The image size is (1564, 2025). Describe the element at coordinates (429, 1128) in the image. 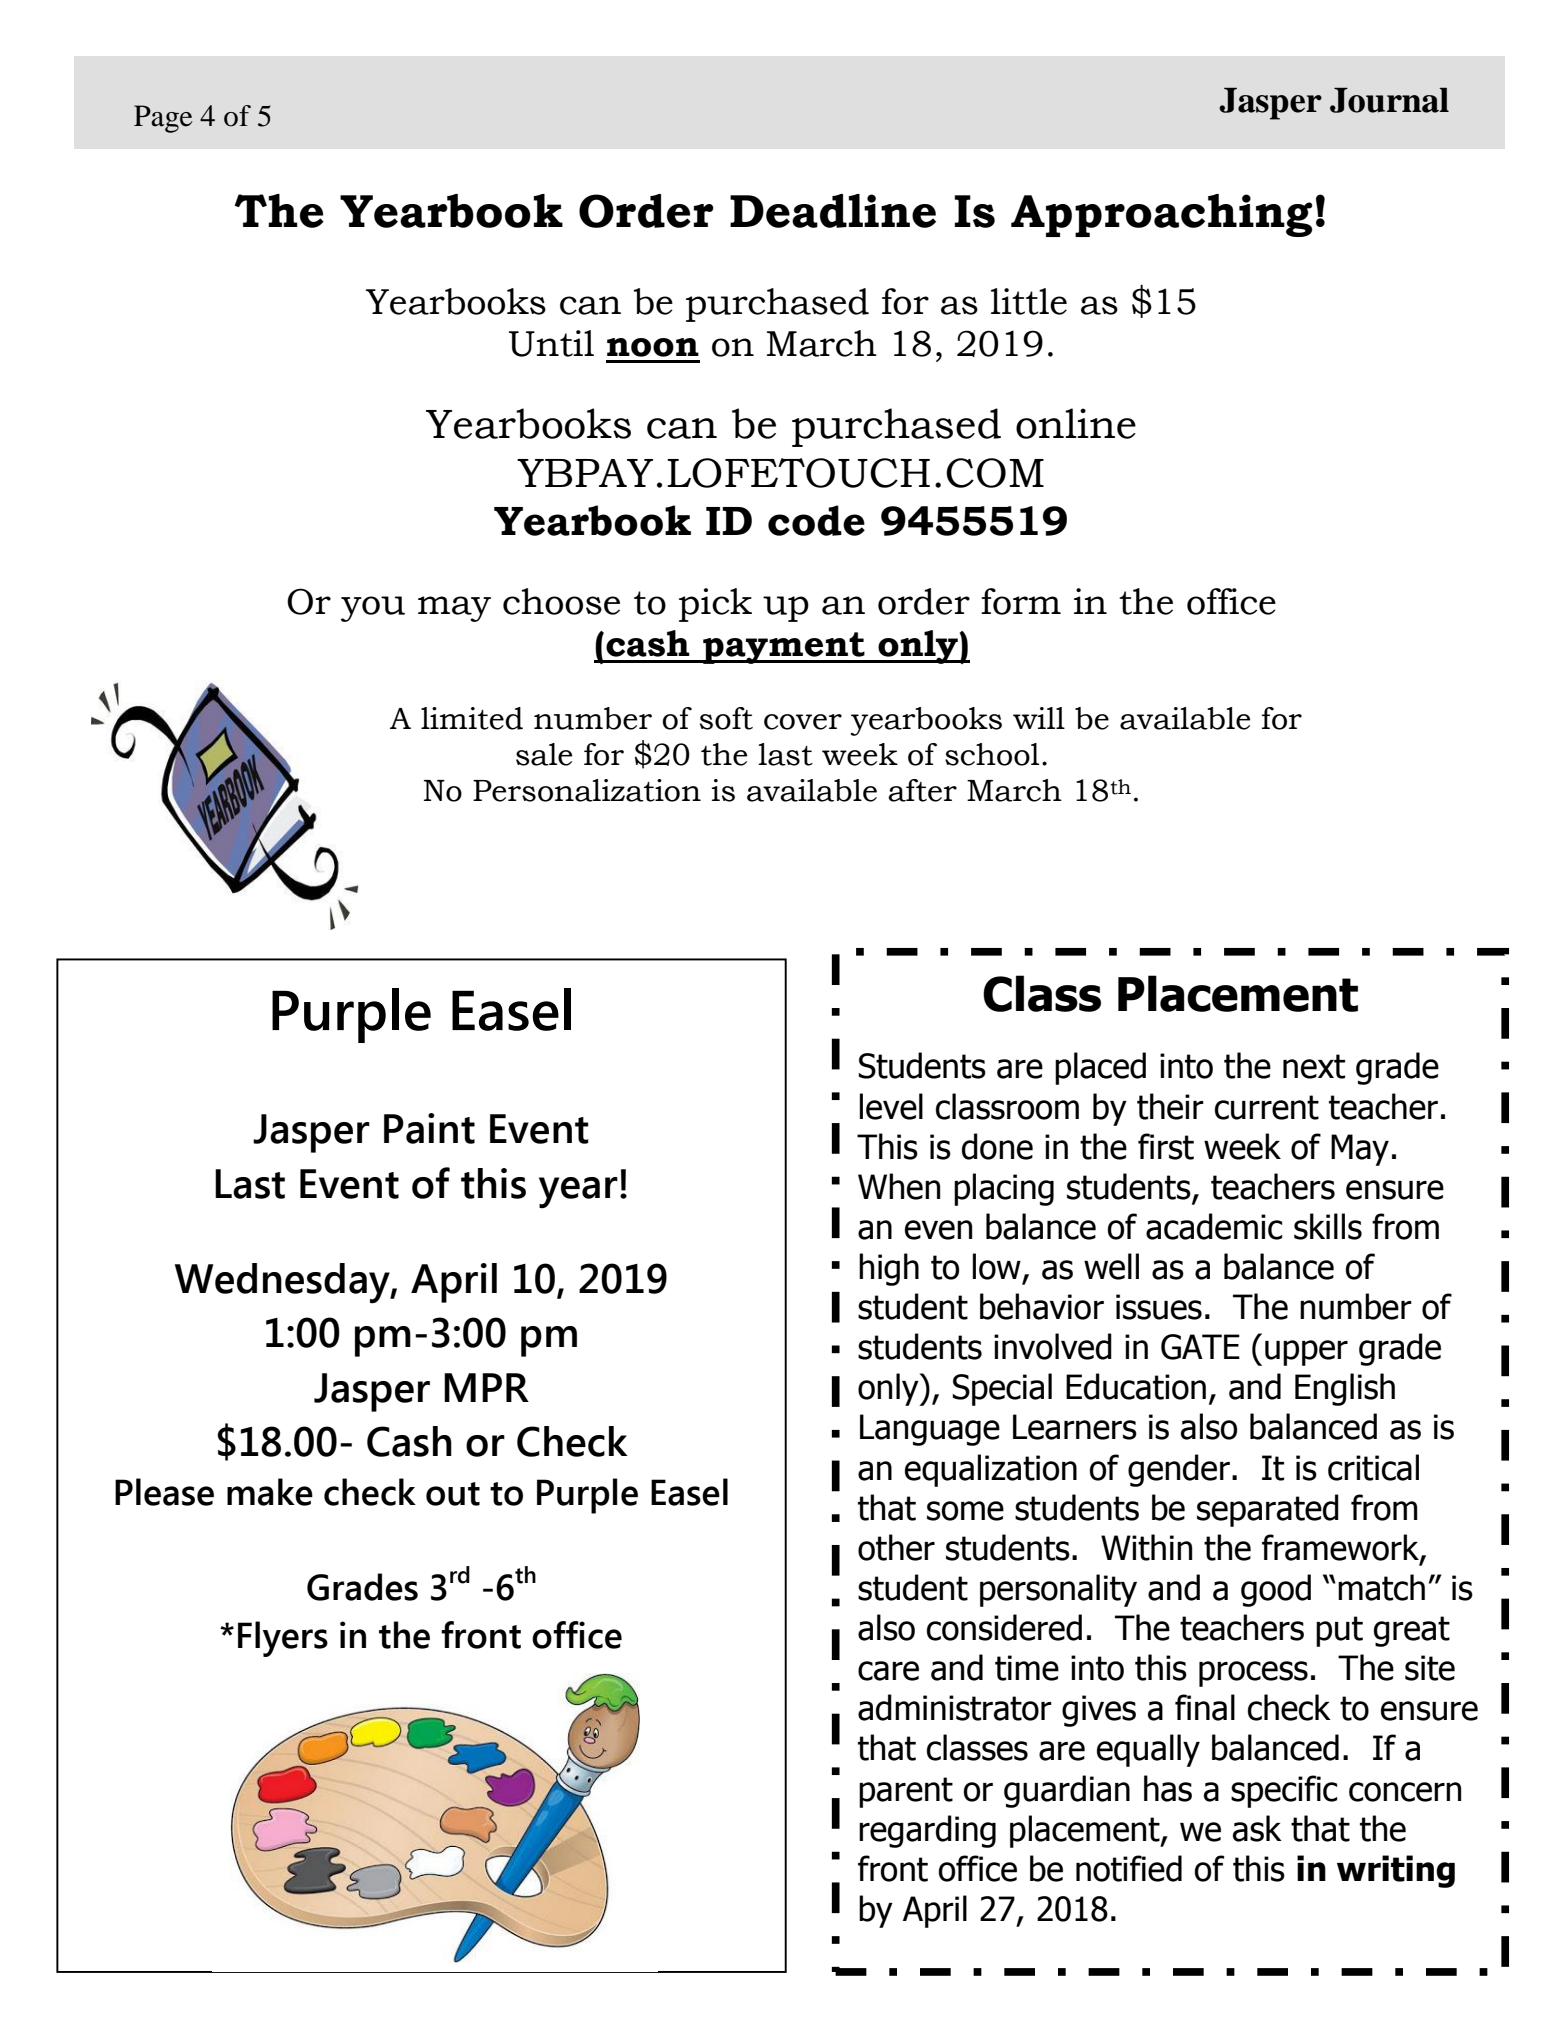

I see `Paint` at that location.
